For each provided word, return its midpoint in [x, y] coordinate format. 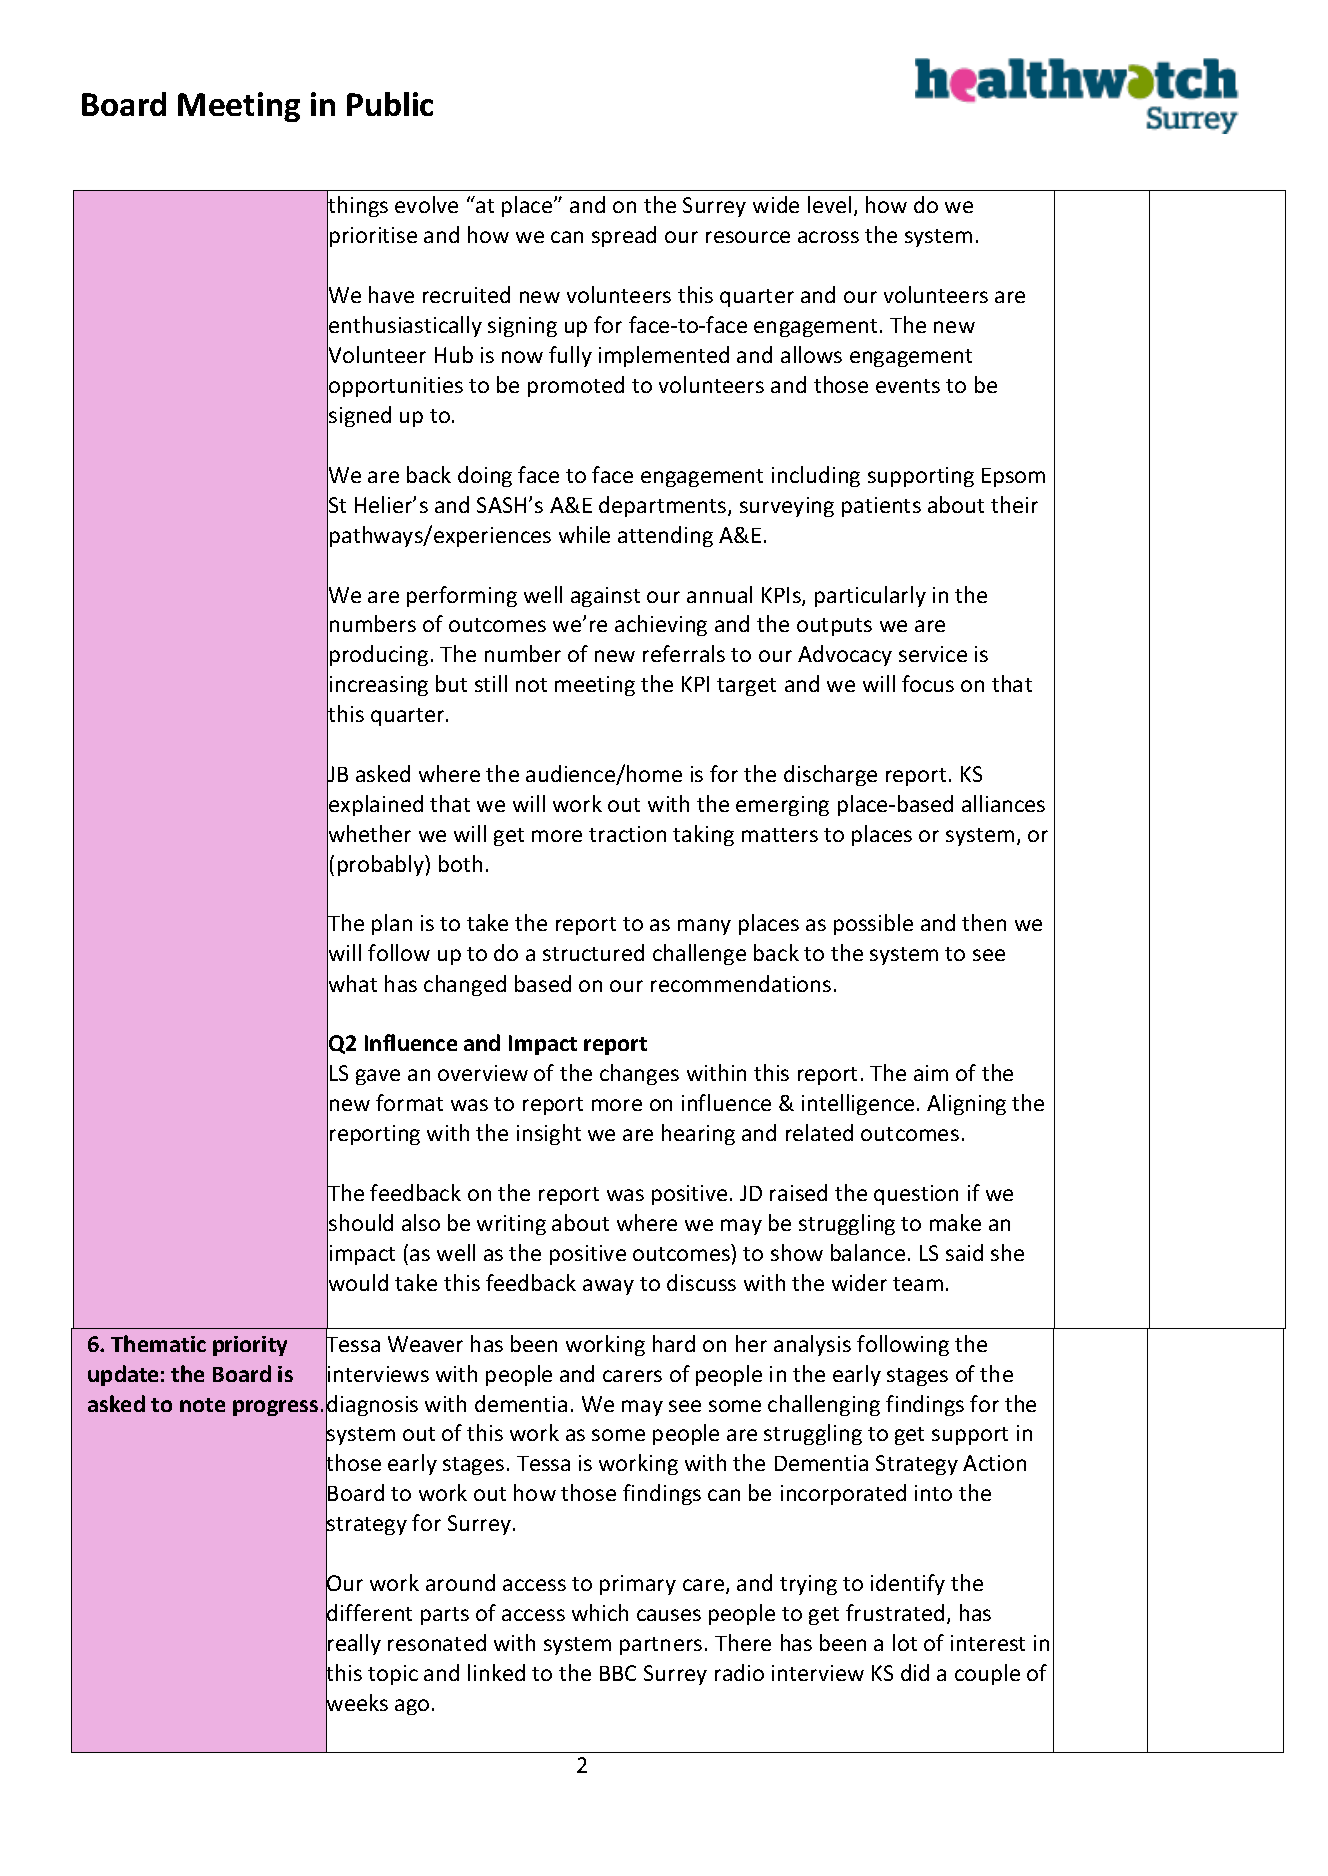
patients [881, 507]
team [918, 1284]
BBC [618, 1673]
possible [873, 924]
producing [379, 655]
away [608, 1287]
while [584, 534]
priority [250, 1346]
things [357, 208]
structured [593, 952]
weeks [357, 1703]
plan [392, 924]
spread [624, 236]
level [829, 204]
